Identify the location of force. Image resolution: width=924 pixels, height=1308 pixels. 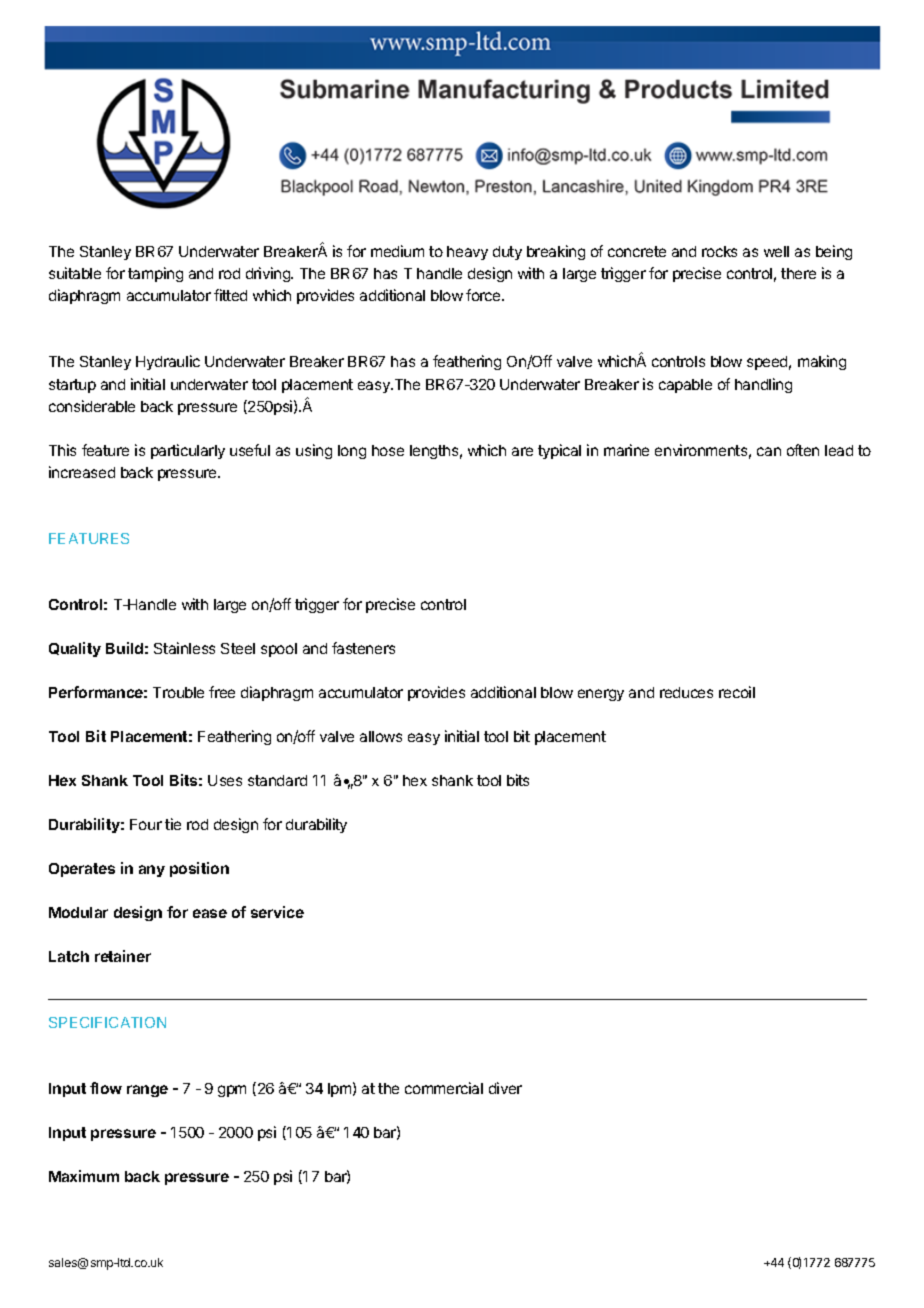
(484, 295).
